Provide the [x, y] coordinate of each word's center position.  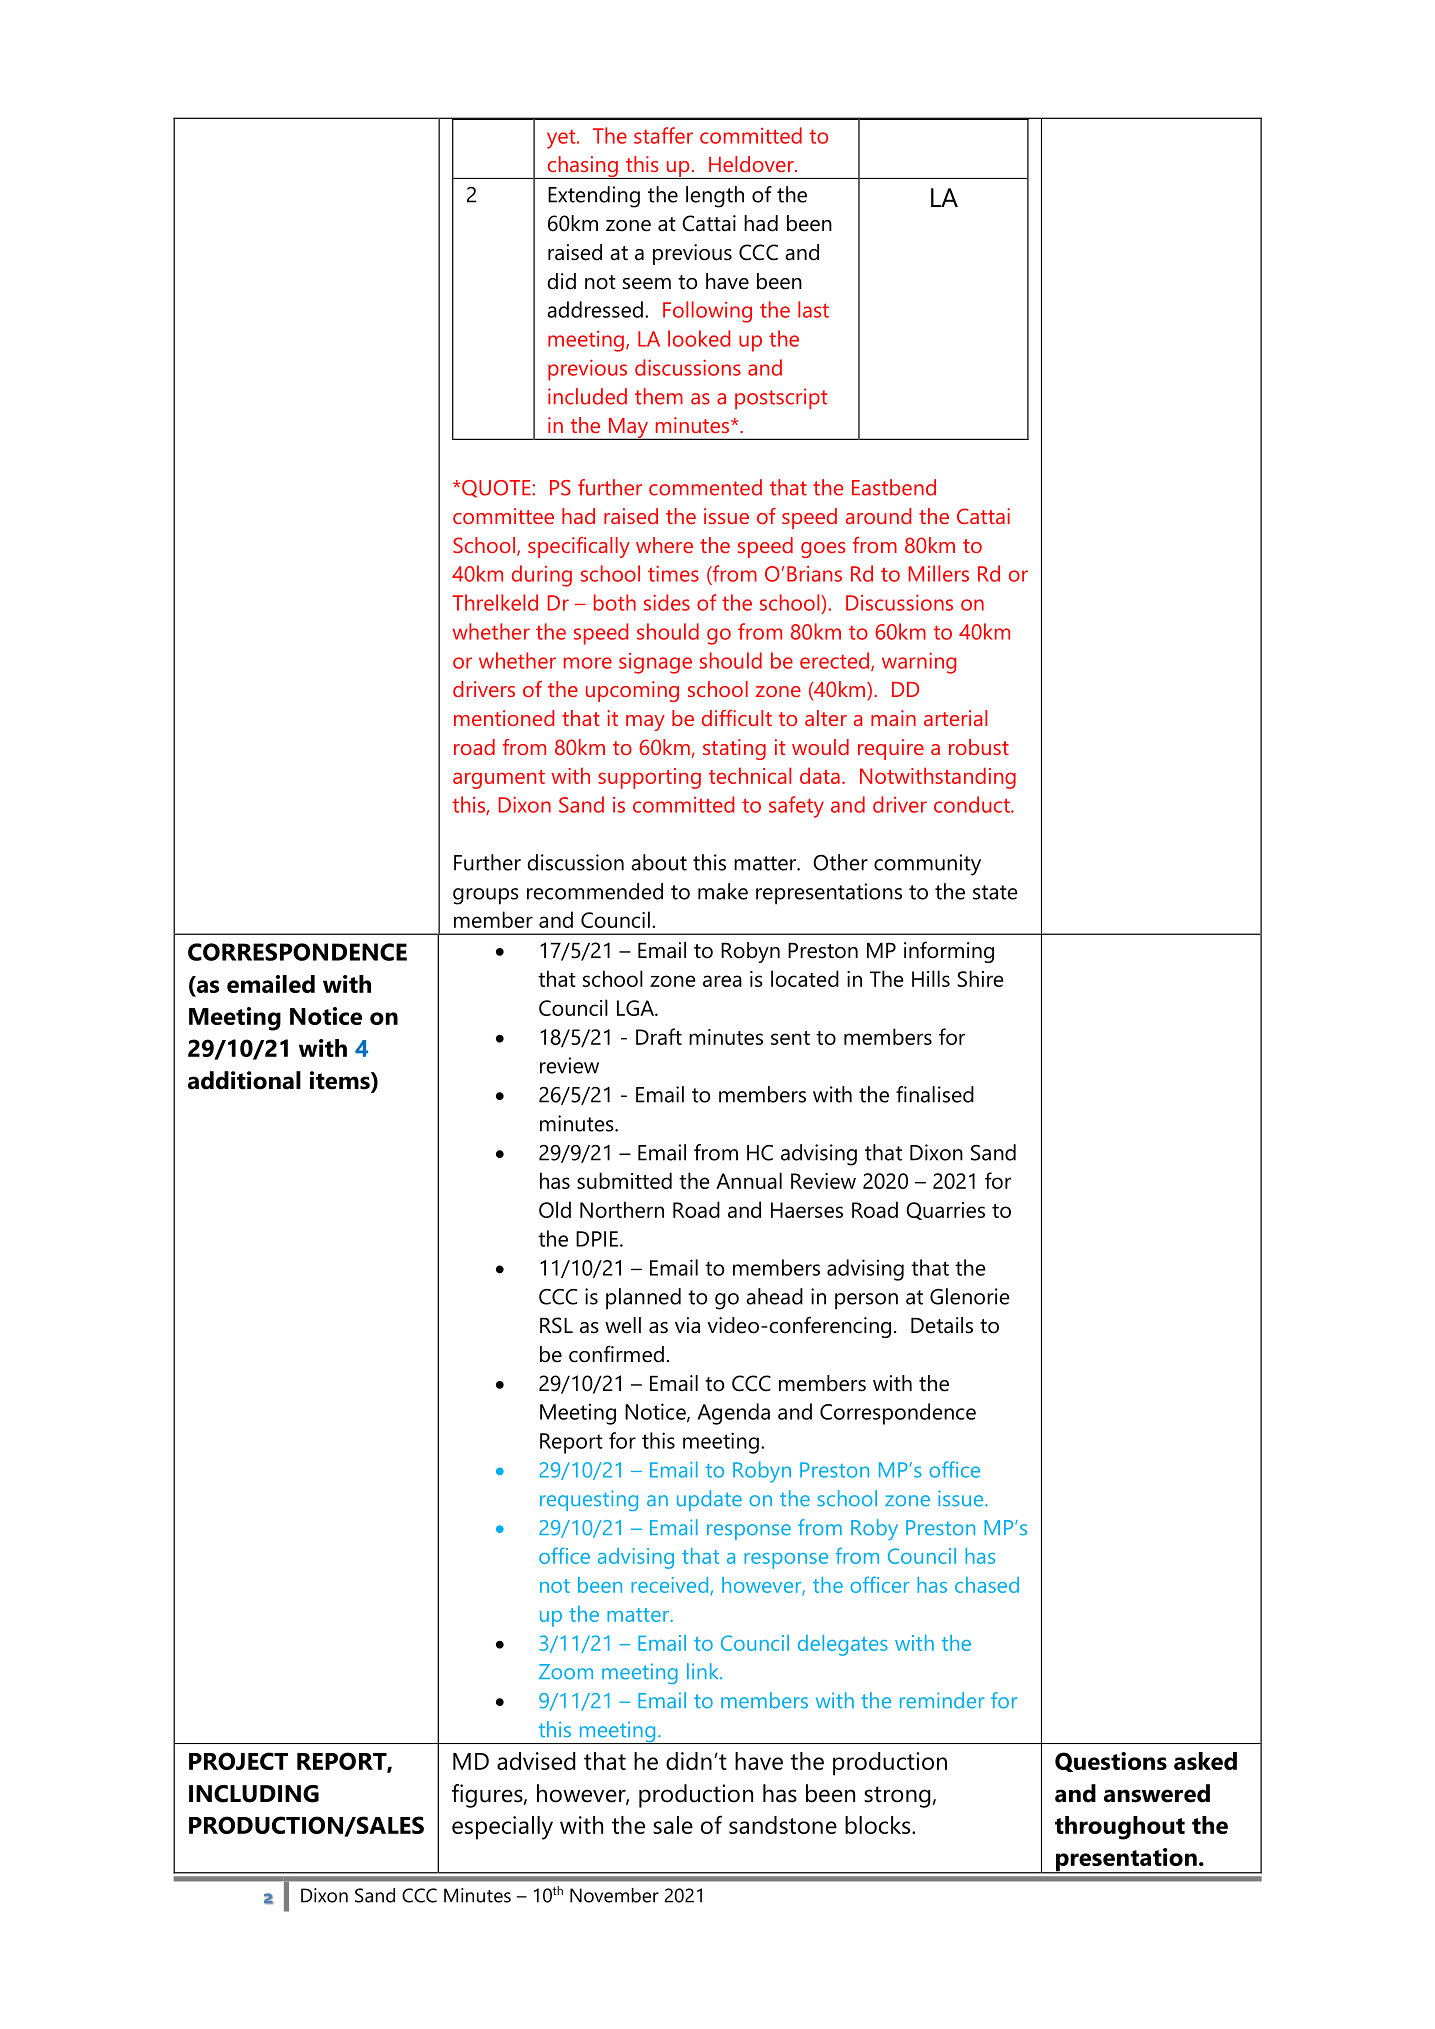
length [715, 197]
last [813, 309]
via [687, 1325]
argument [499, 779]
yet [562, 139]
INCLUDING [254, 1794]
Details [942, 1325]
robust [979, 747]
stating [734, 749]
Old [555, 1209]
